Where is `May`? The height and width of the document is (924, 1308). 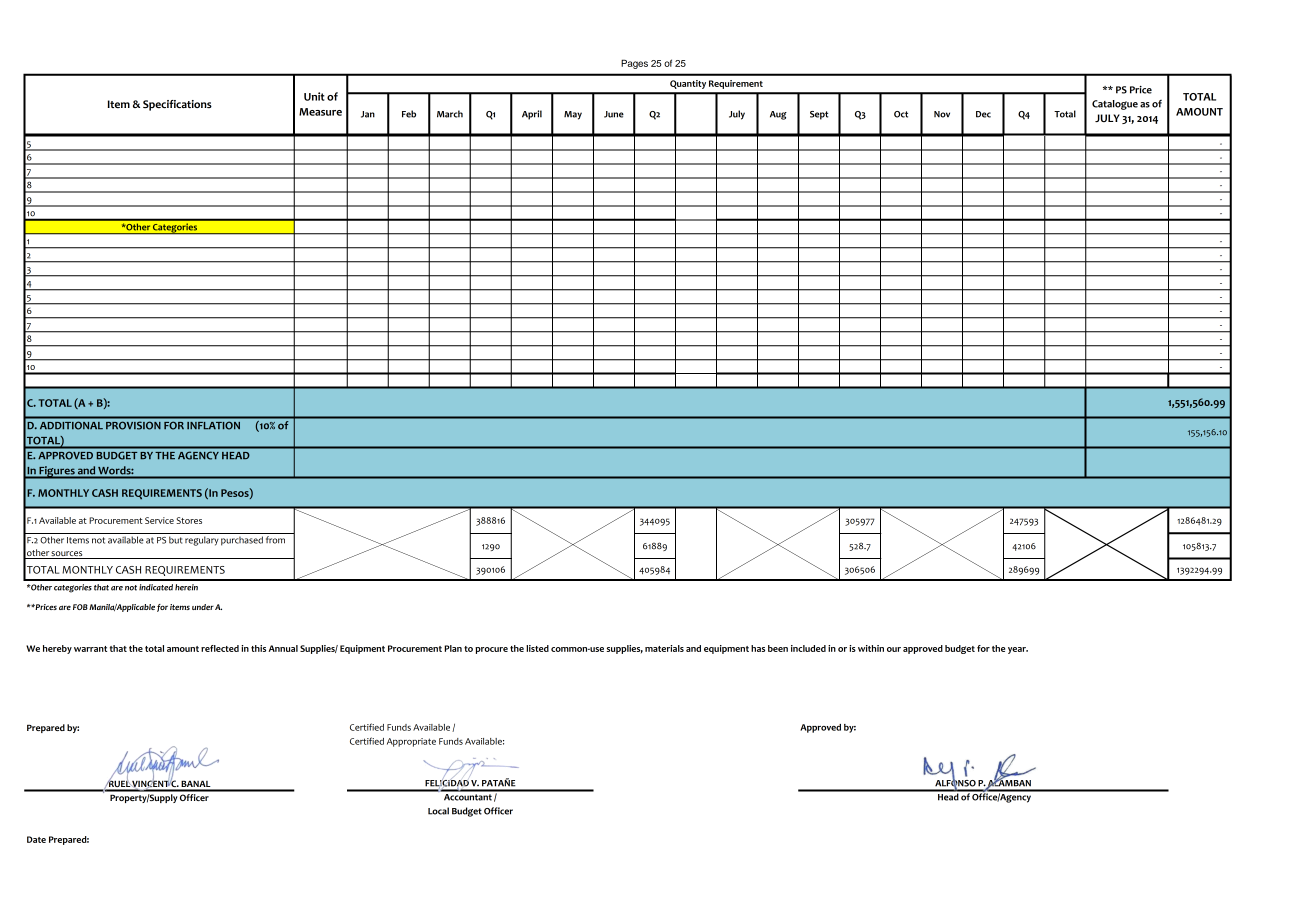
May is located at coordinates (573, 115).
